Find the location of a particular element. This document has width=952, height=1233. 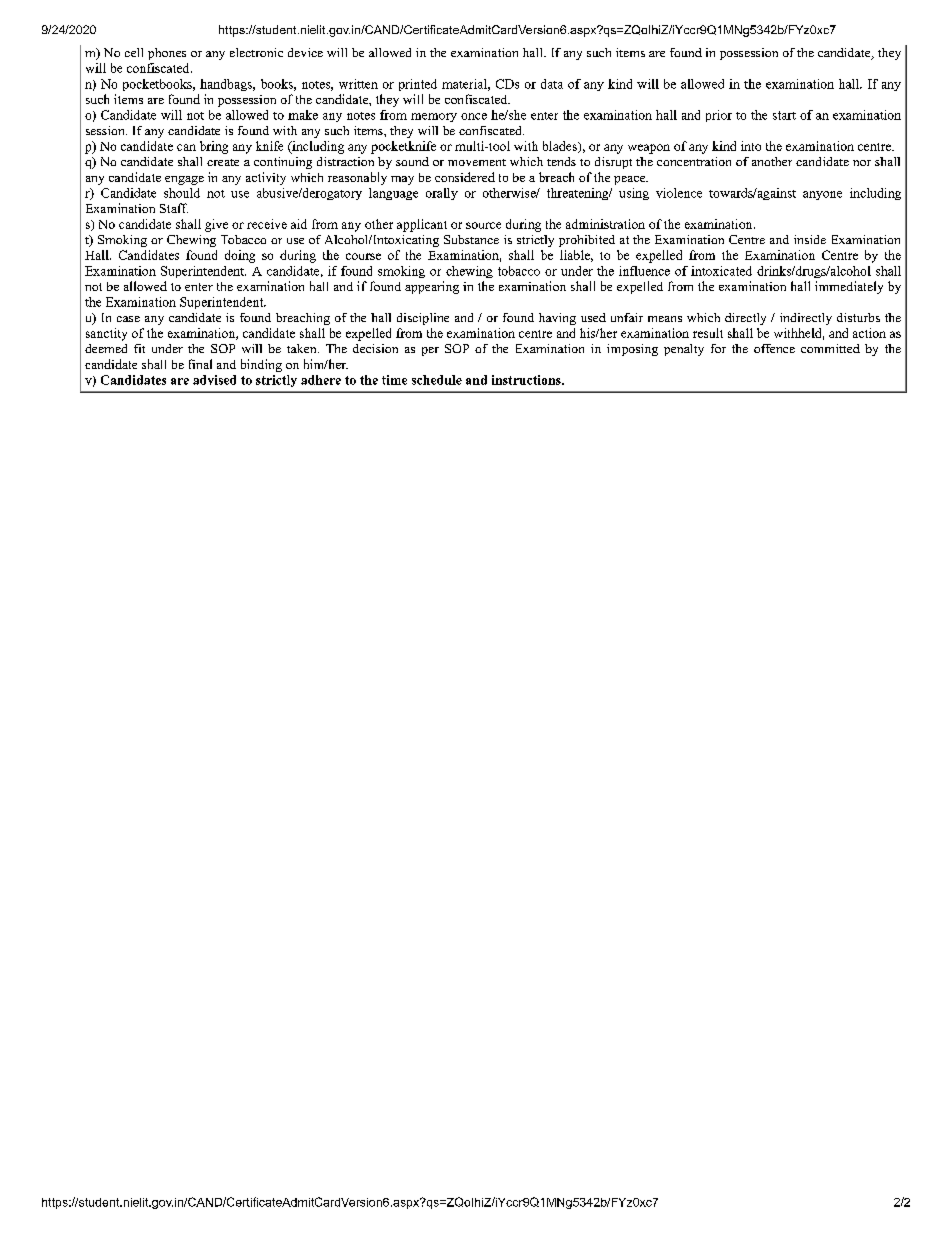

immediately is located at coordinates (849, 287).
